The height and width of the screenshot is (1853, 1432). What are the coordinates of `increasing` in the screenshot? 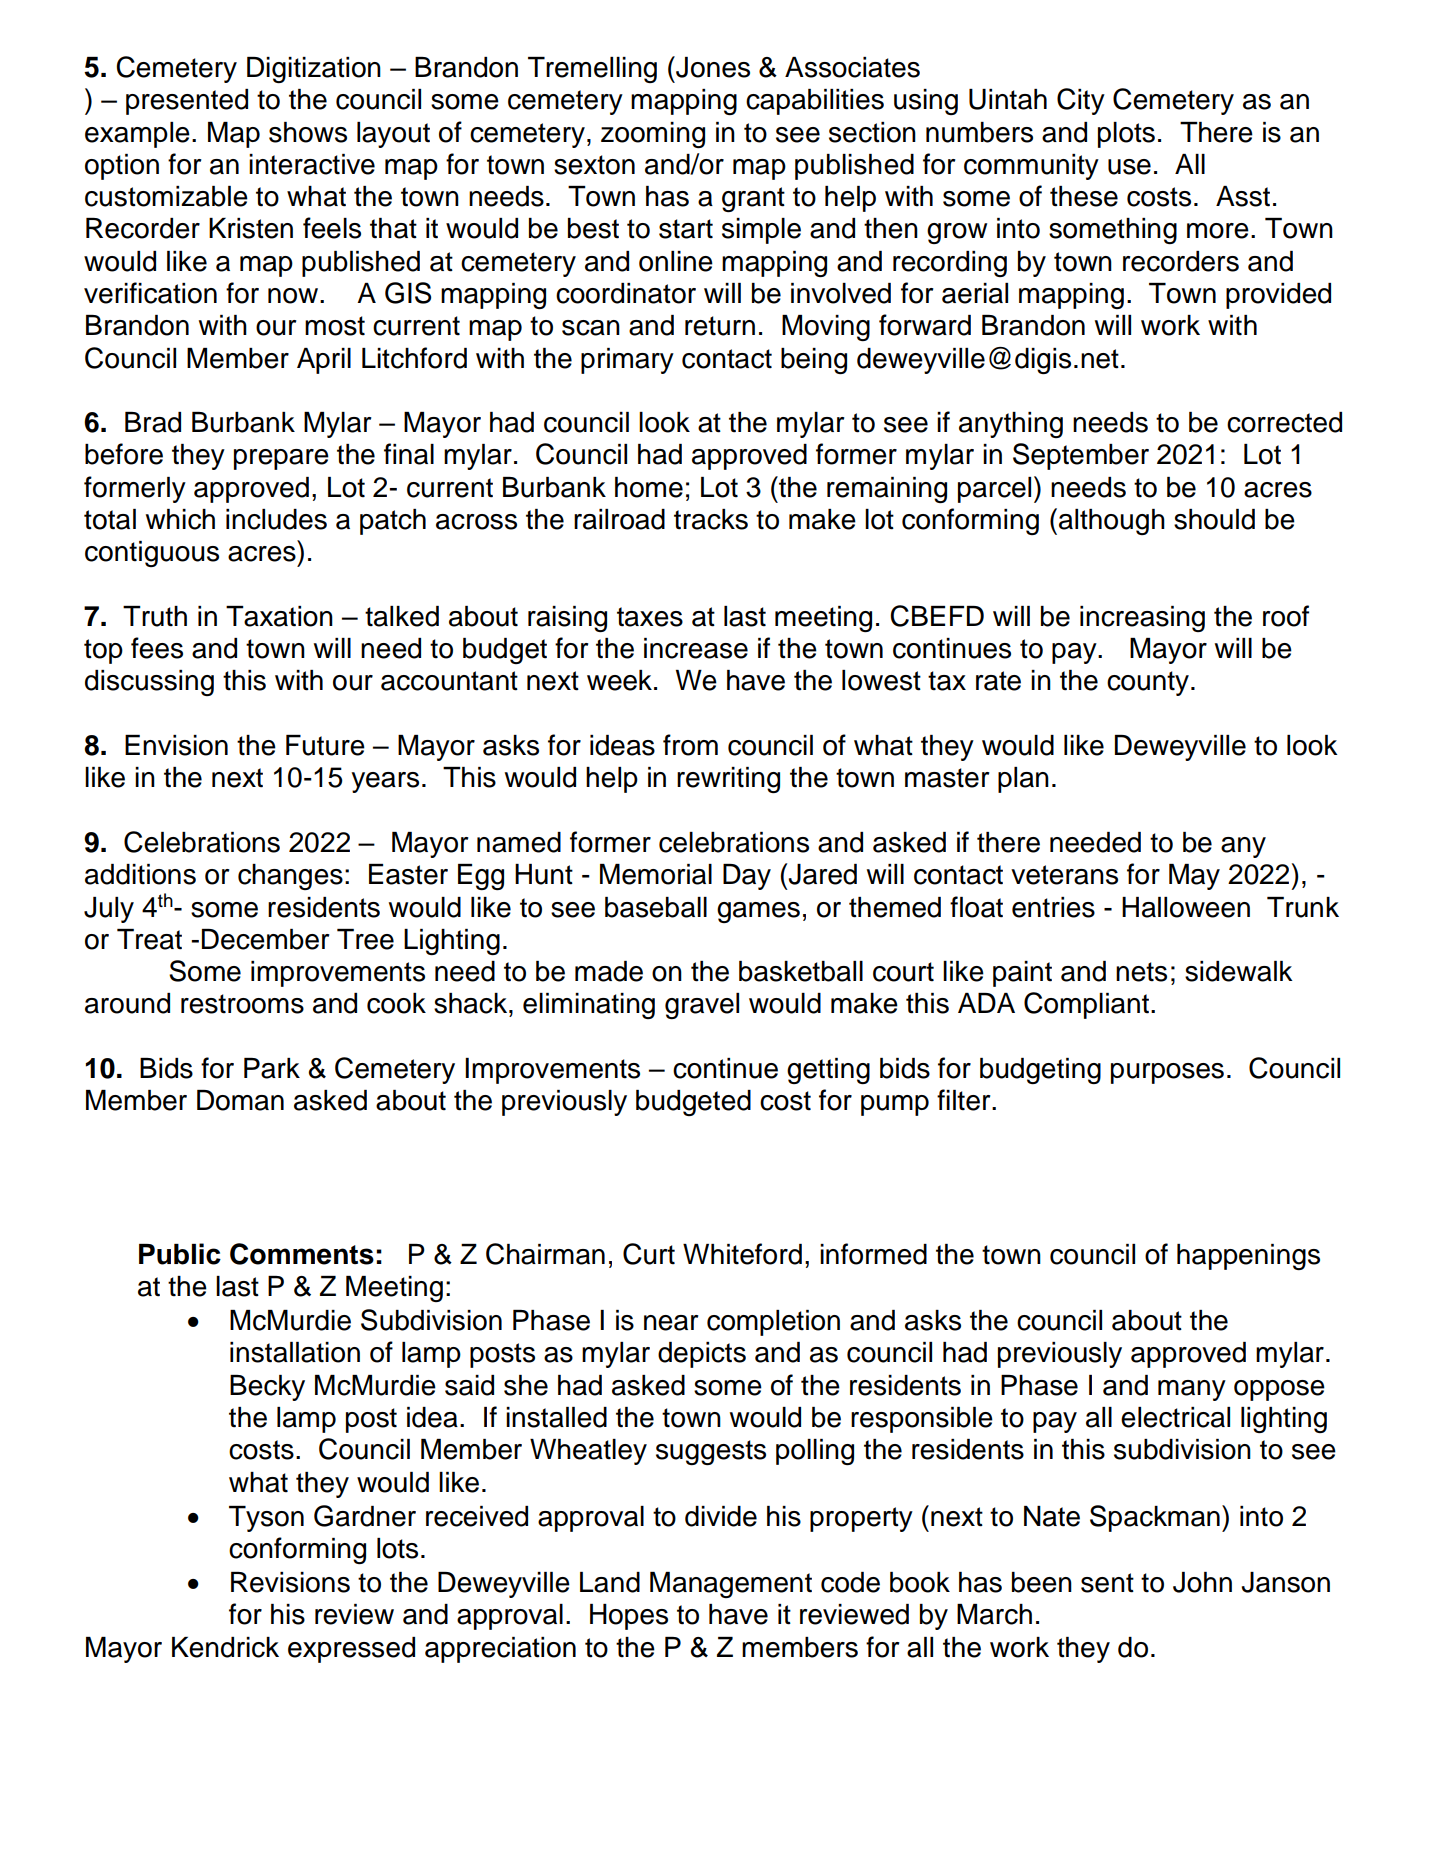 It's located at (1142, 619).
